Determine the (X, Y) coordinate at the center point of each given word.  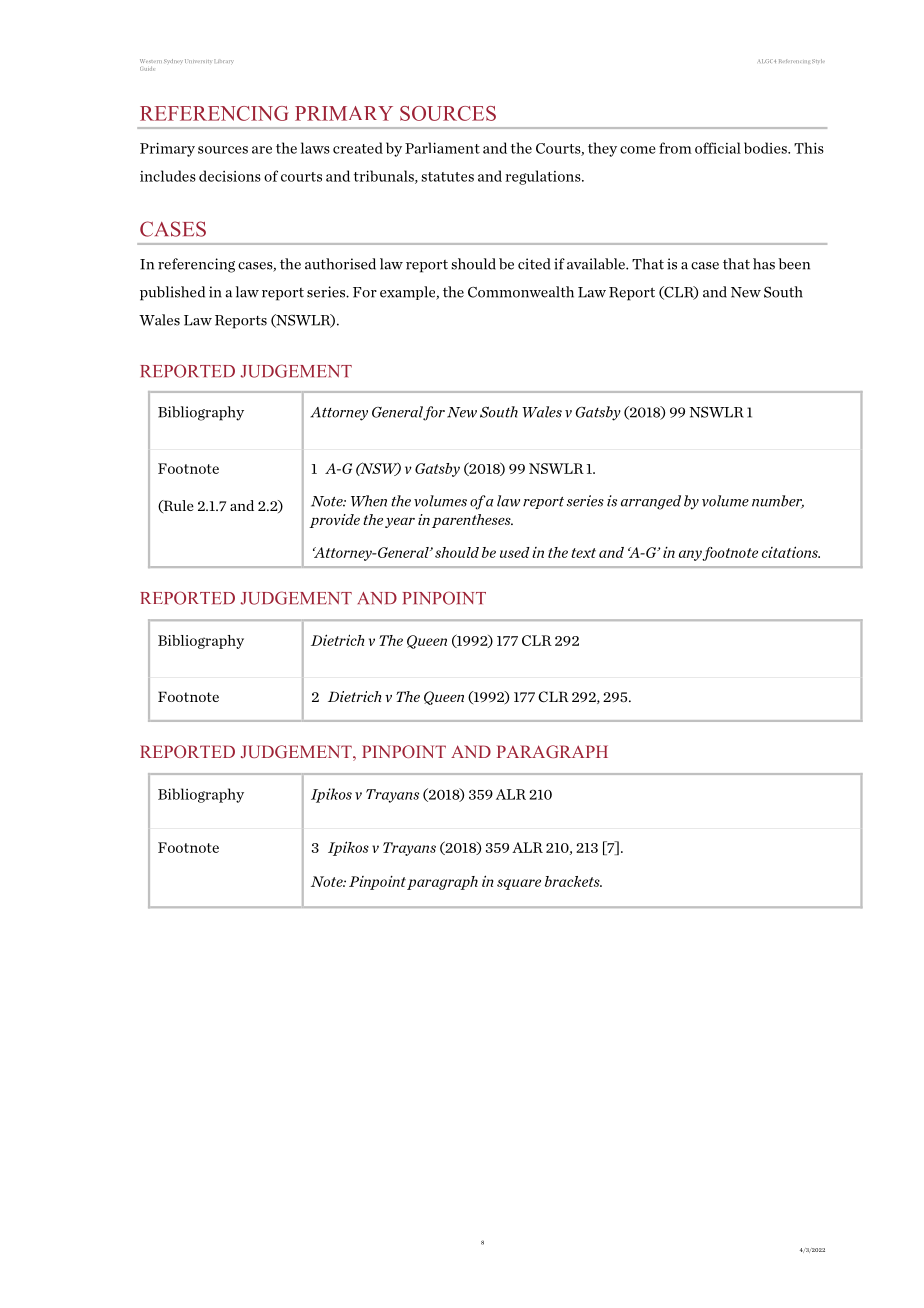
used (515, 552)
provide (334, 521)
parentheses (472, 521)
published (172, 293)
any (691, 555)
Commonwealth (521, 292)
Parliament (442, 148)
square (519, 884)
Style (818, 61)
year (400, 523)
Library (224, 61)
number (778, 502)
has (764, 264)
